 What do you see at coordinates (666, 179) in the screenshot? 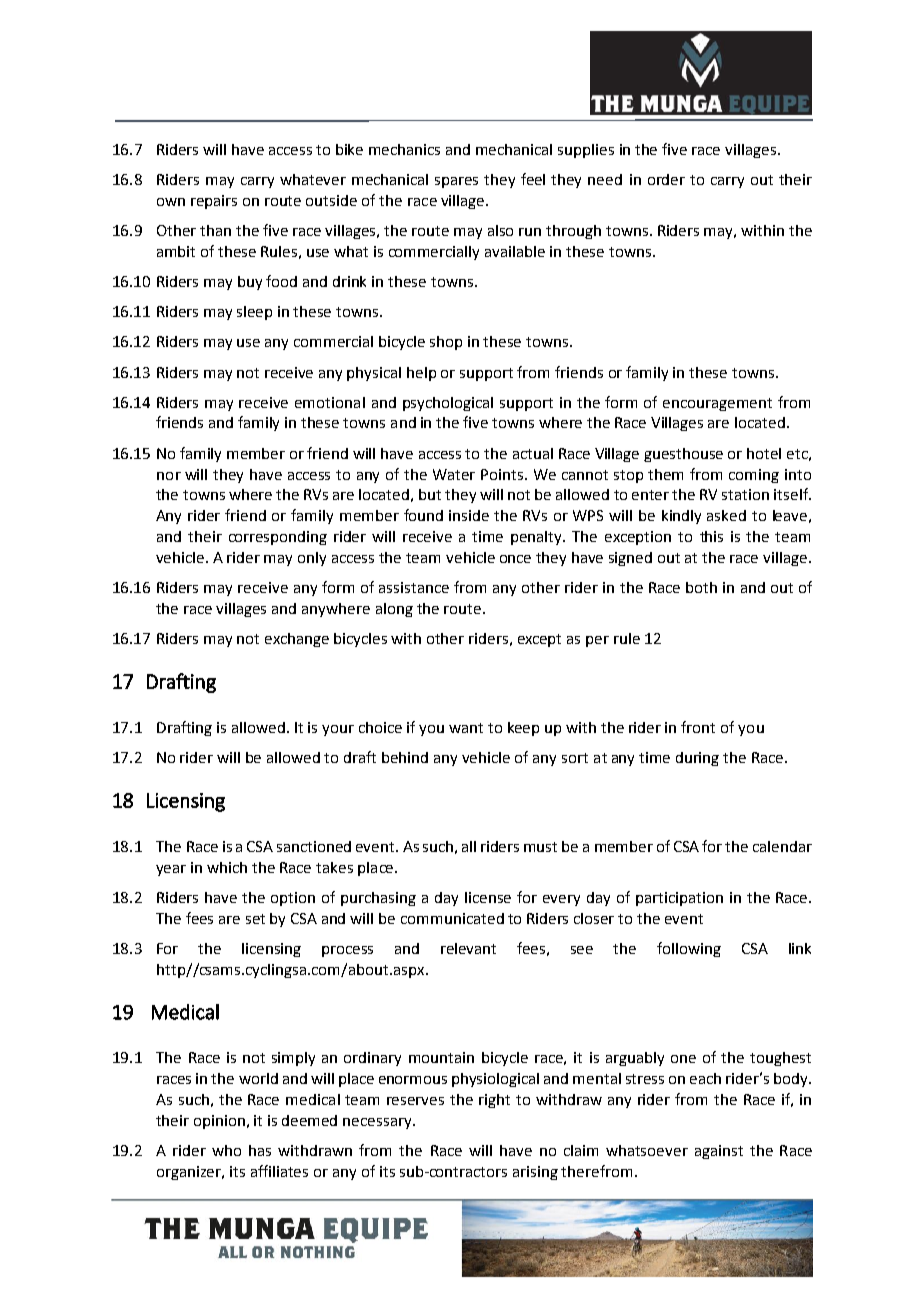
I see `order` at bounding box center [666, 179].
